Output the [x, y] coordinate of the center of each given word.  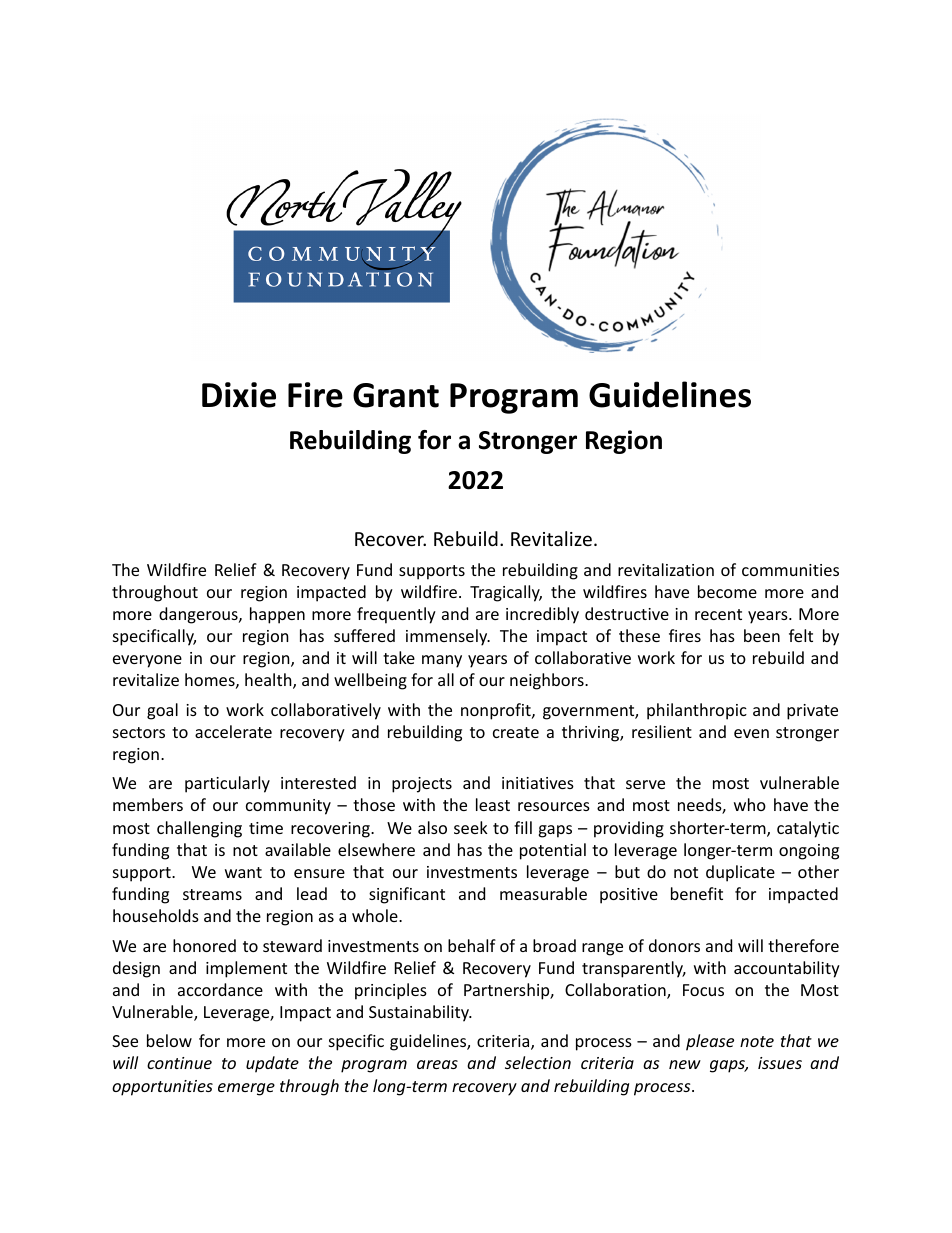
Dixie [239, 395]
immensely [448, 637]
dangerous [199, 615]
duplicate [740, 873]
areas [437, 1064]
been [762, 635]
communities [790, 570]
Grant [396, 395]
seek [471, 827]
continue [179, 1063]
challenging [199, 829]
